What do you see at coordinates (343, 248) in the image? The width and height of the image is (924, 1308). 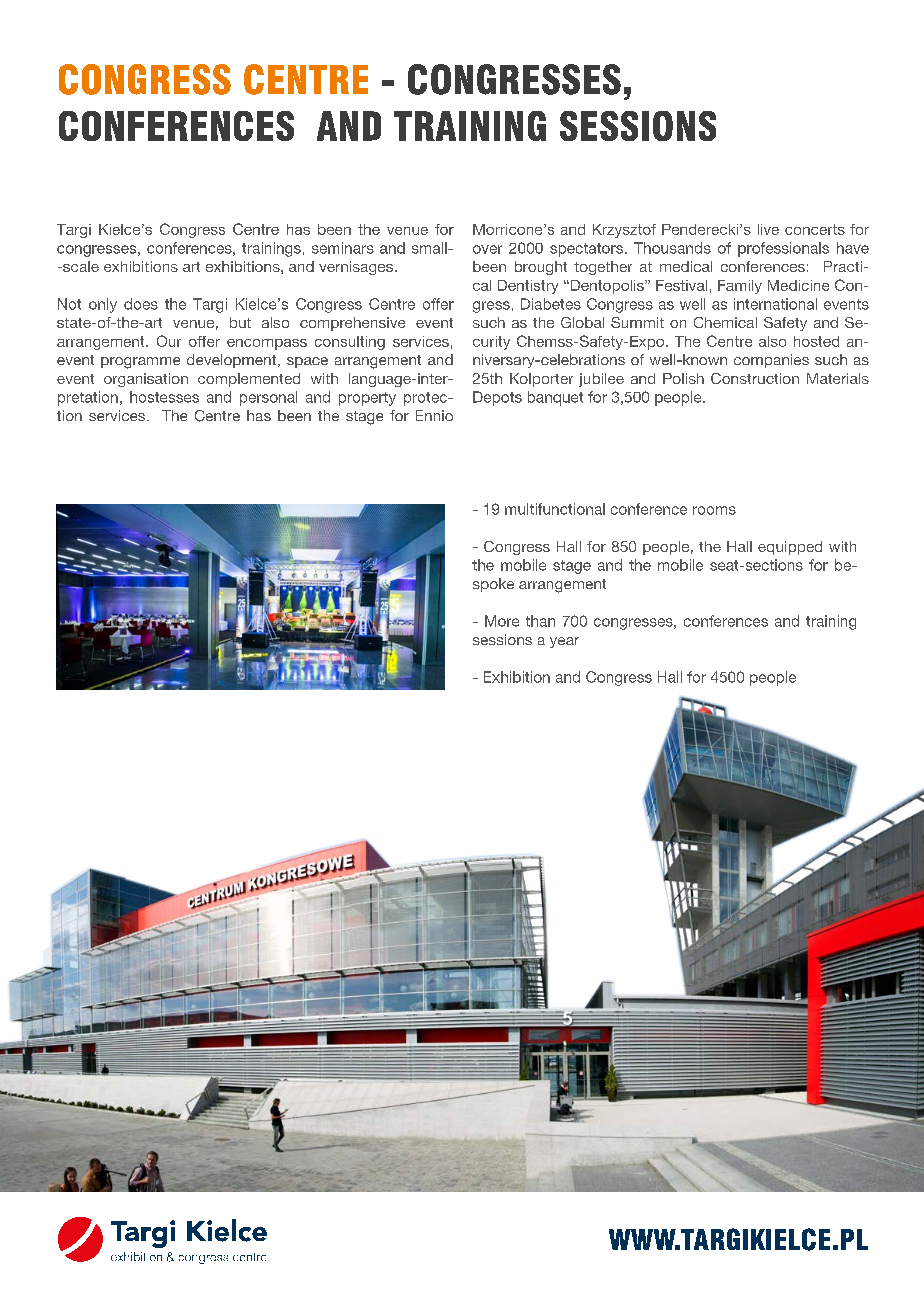 I see `seminars` at bounding box center [343, 248].
